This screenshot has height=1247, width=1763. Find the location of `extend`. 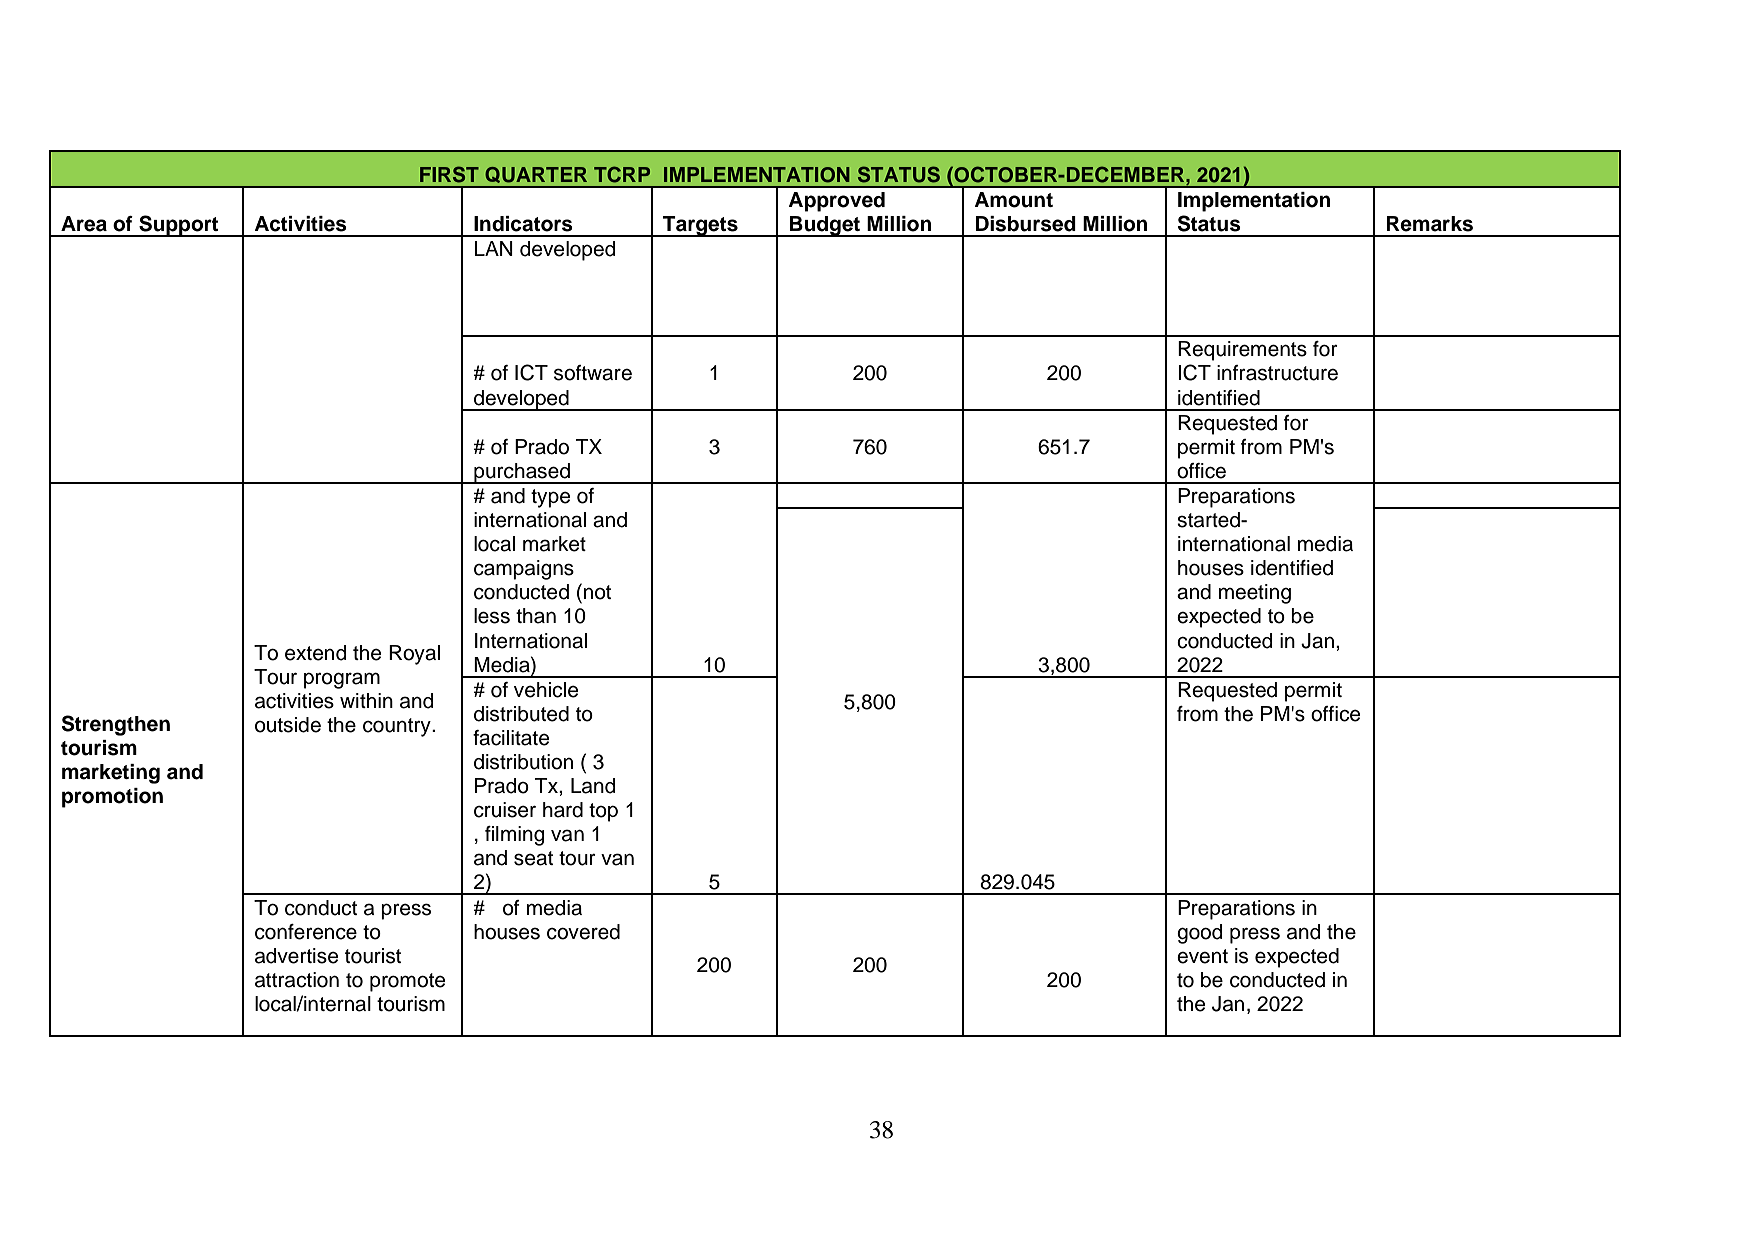

extend is located at coordinates (316, 653).
